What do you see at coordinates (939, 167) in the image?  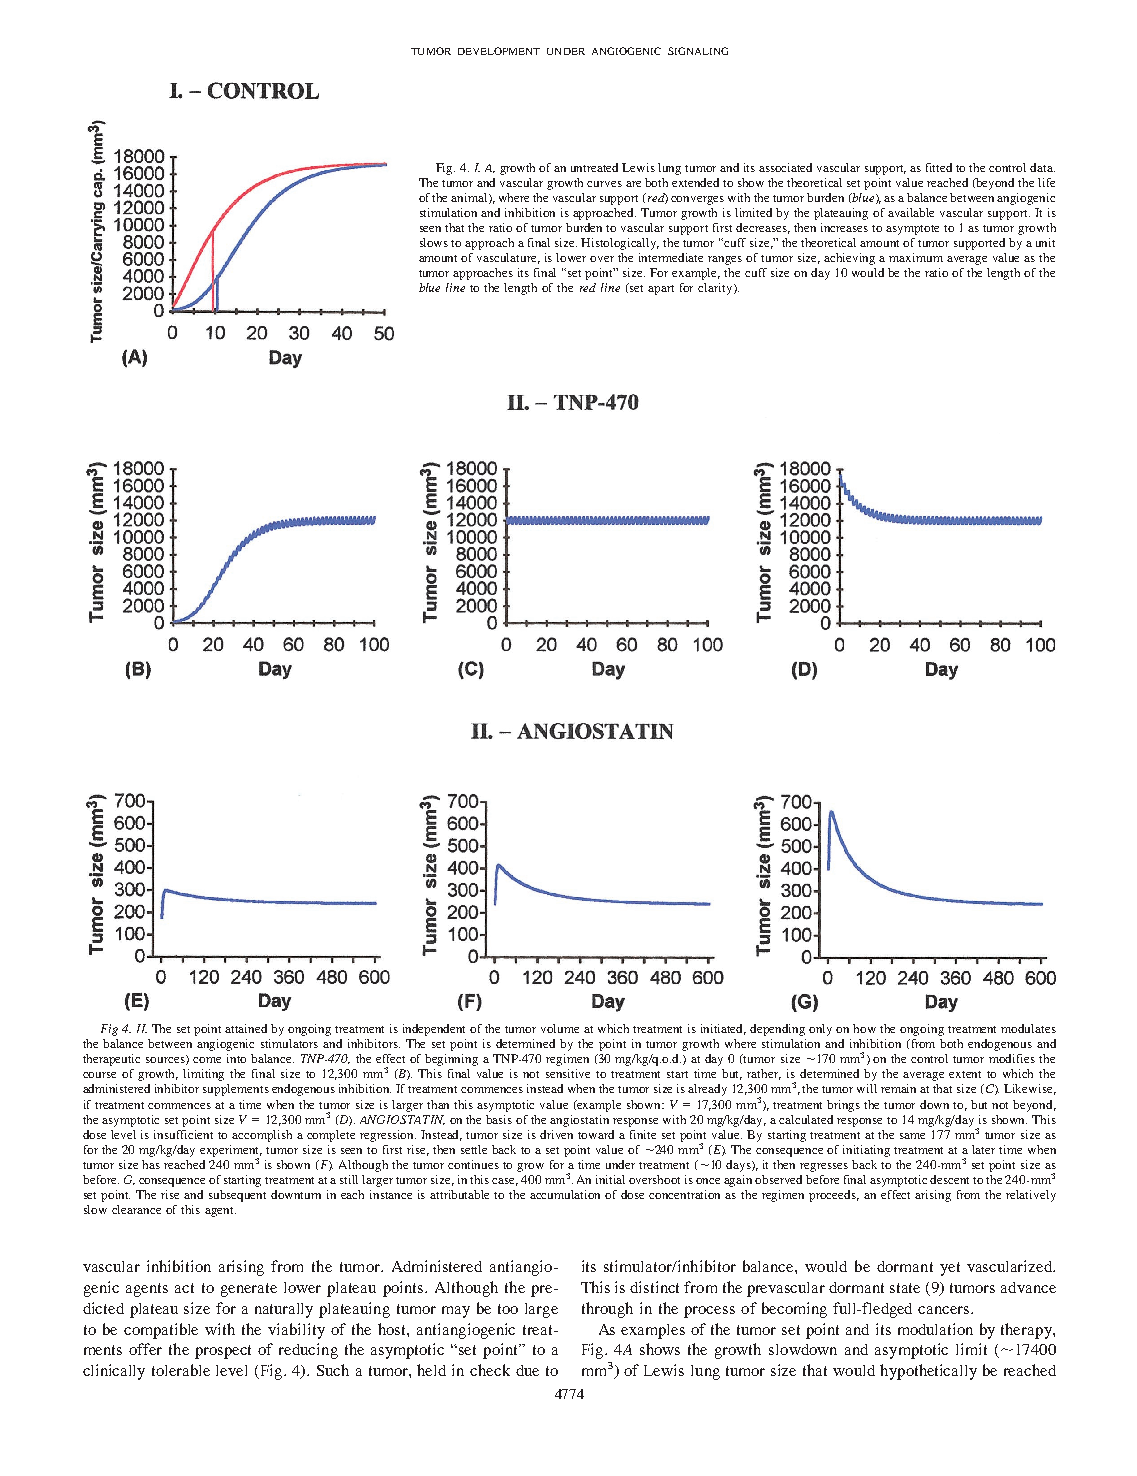 I see `fitted` at bounding box center [939, 167].
